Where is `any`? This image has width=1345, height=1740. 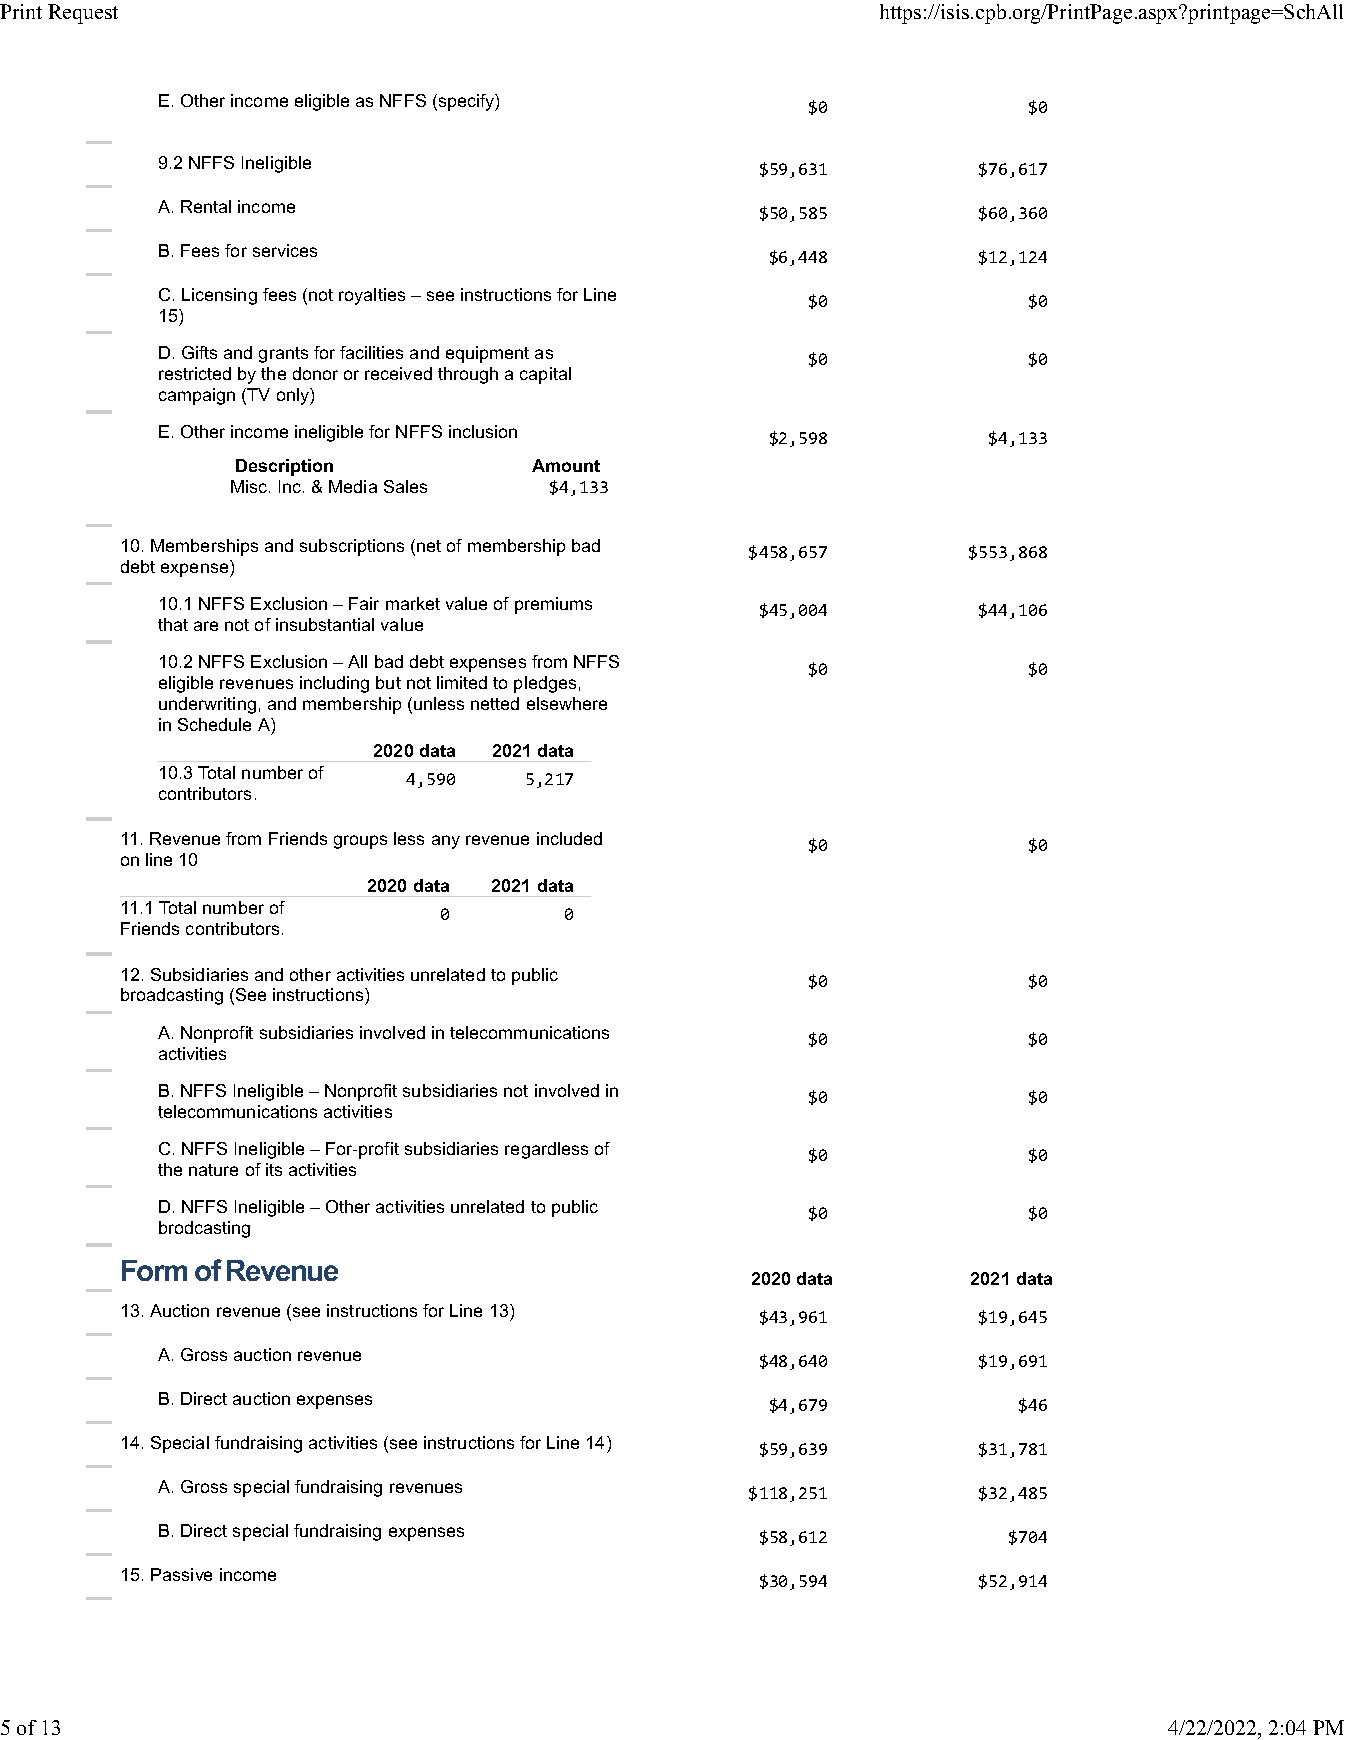
any is located at coordinates (446, 842).
